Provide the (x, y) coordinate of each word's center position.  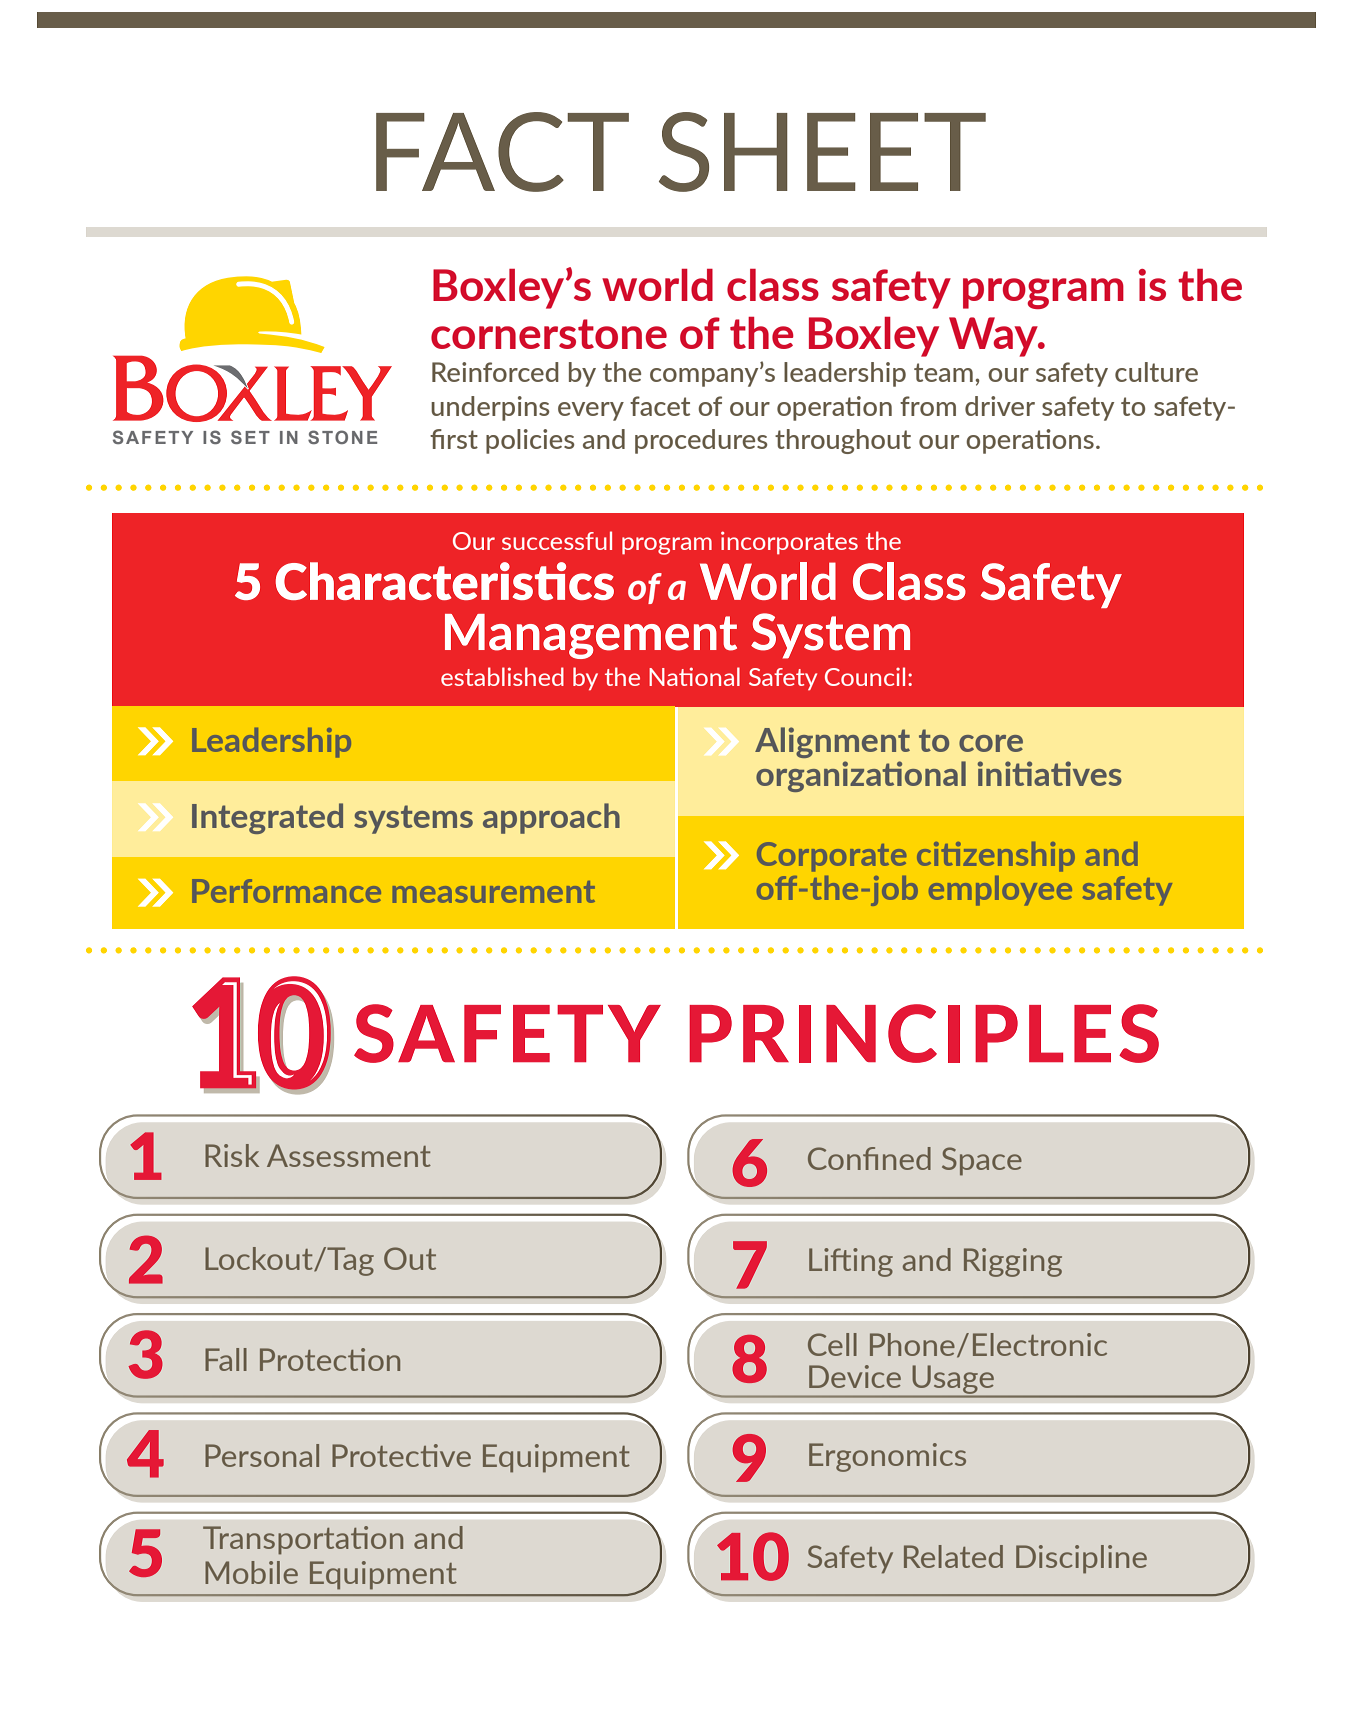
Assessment (349, 1155)
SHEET (822, 152)
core (991, 743)
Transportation (303, 1540)
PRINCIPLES (924, 1033)
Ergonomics (887, 1457)
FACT (502, 152)
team (943, 372)
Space (982, 1161)
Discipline (1081, 1559)
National (694, 676)
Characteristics (445, 581)
